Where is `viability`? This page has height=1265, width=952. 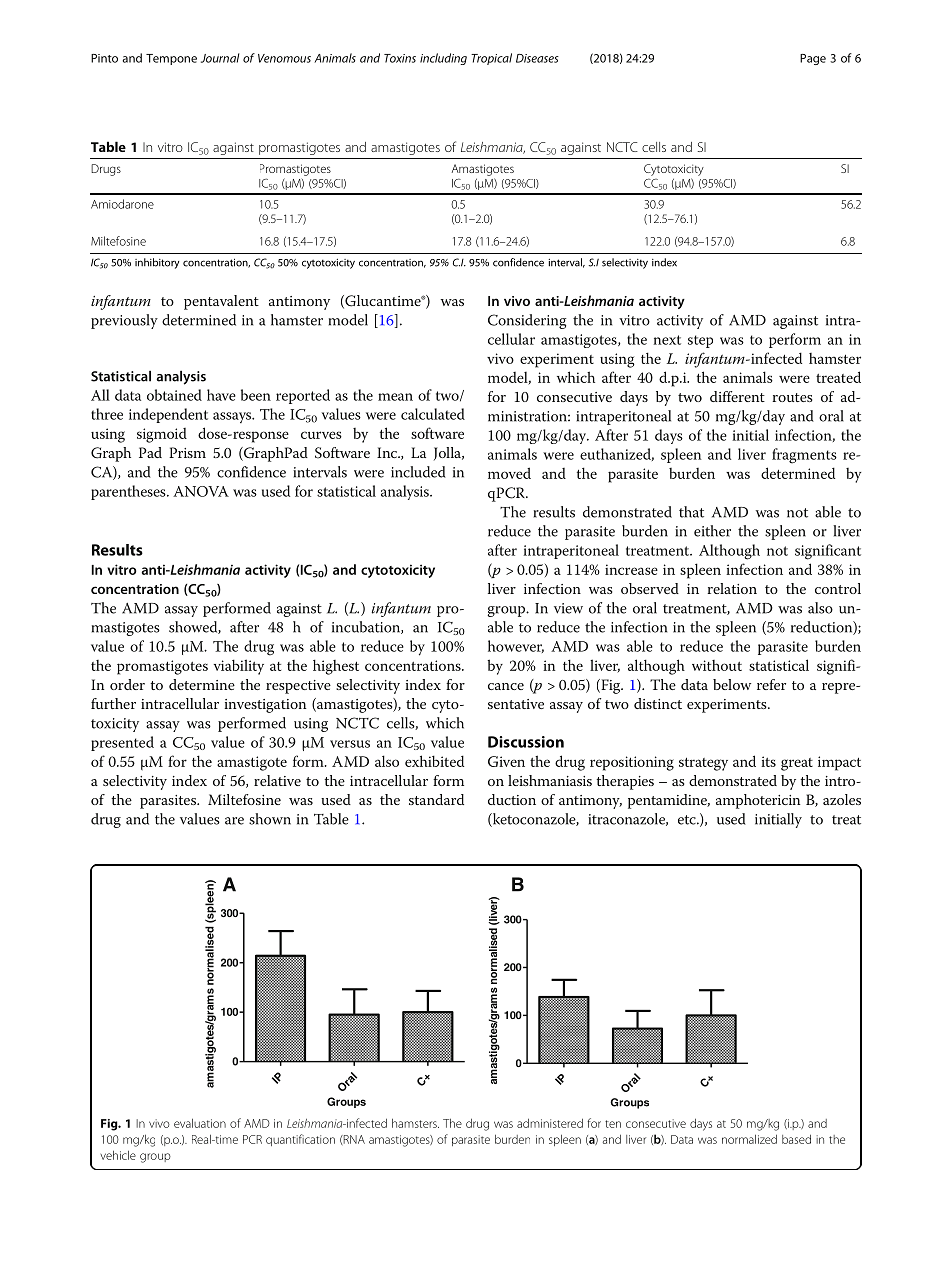 viability is located at coordinates (239, 667).
